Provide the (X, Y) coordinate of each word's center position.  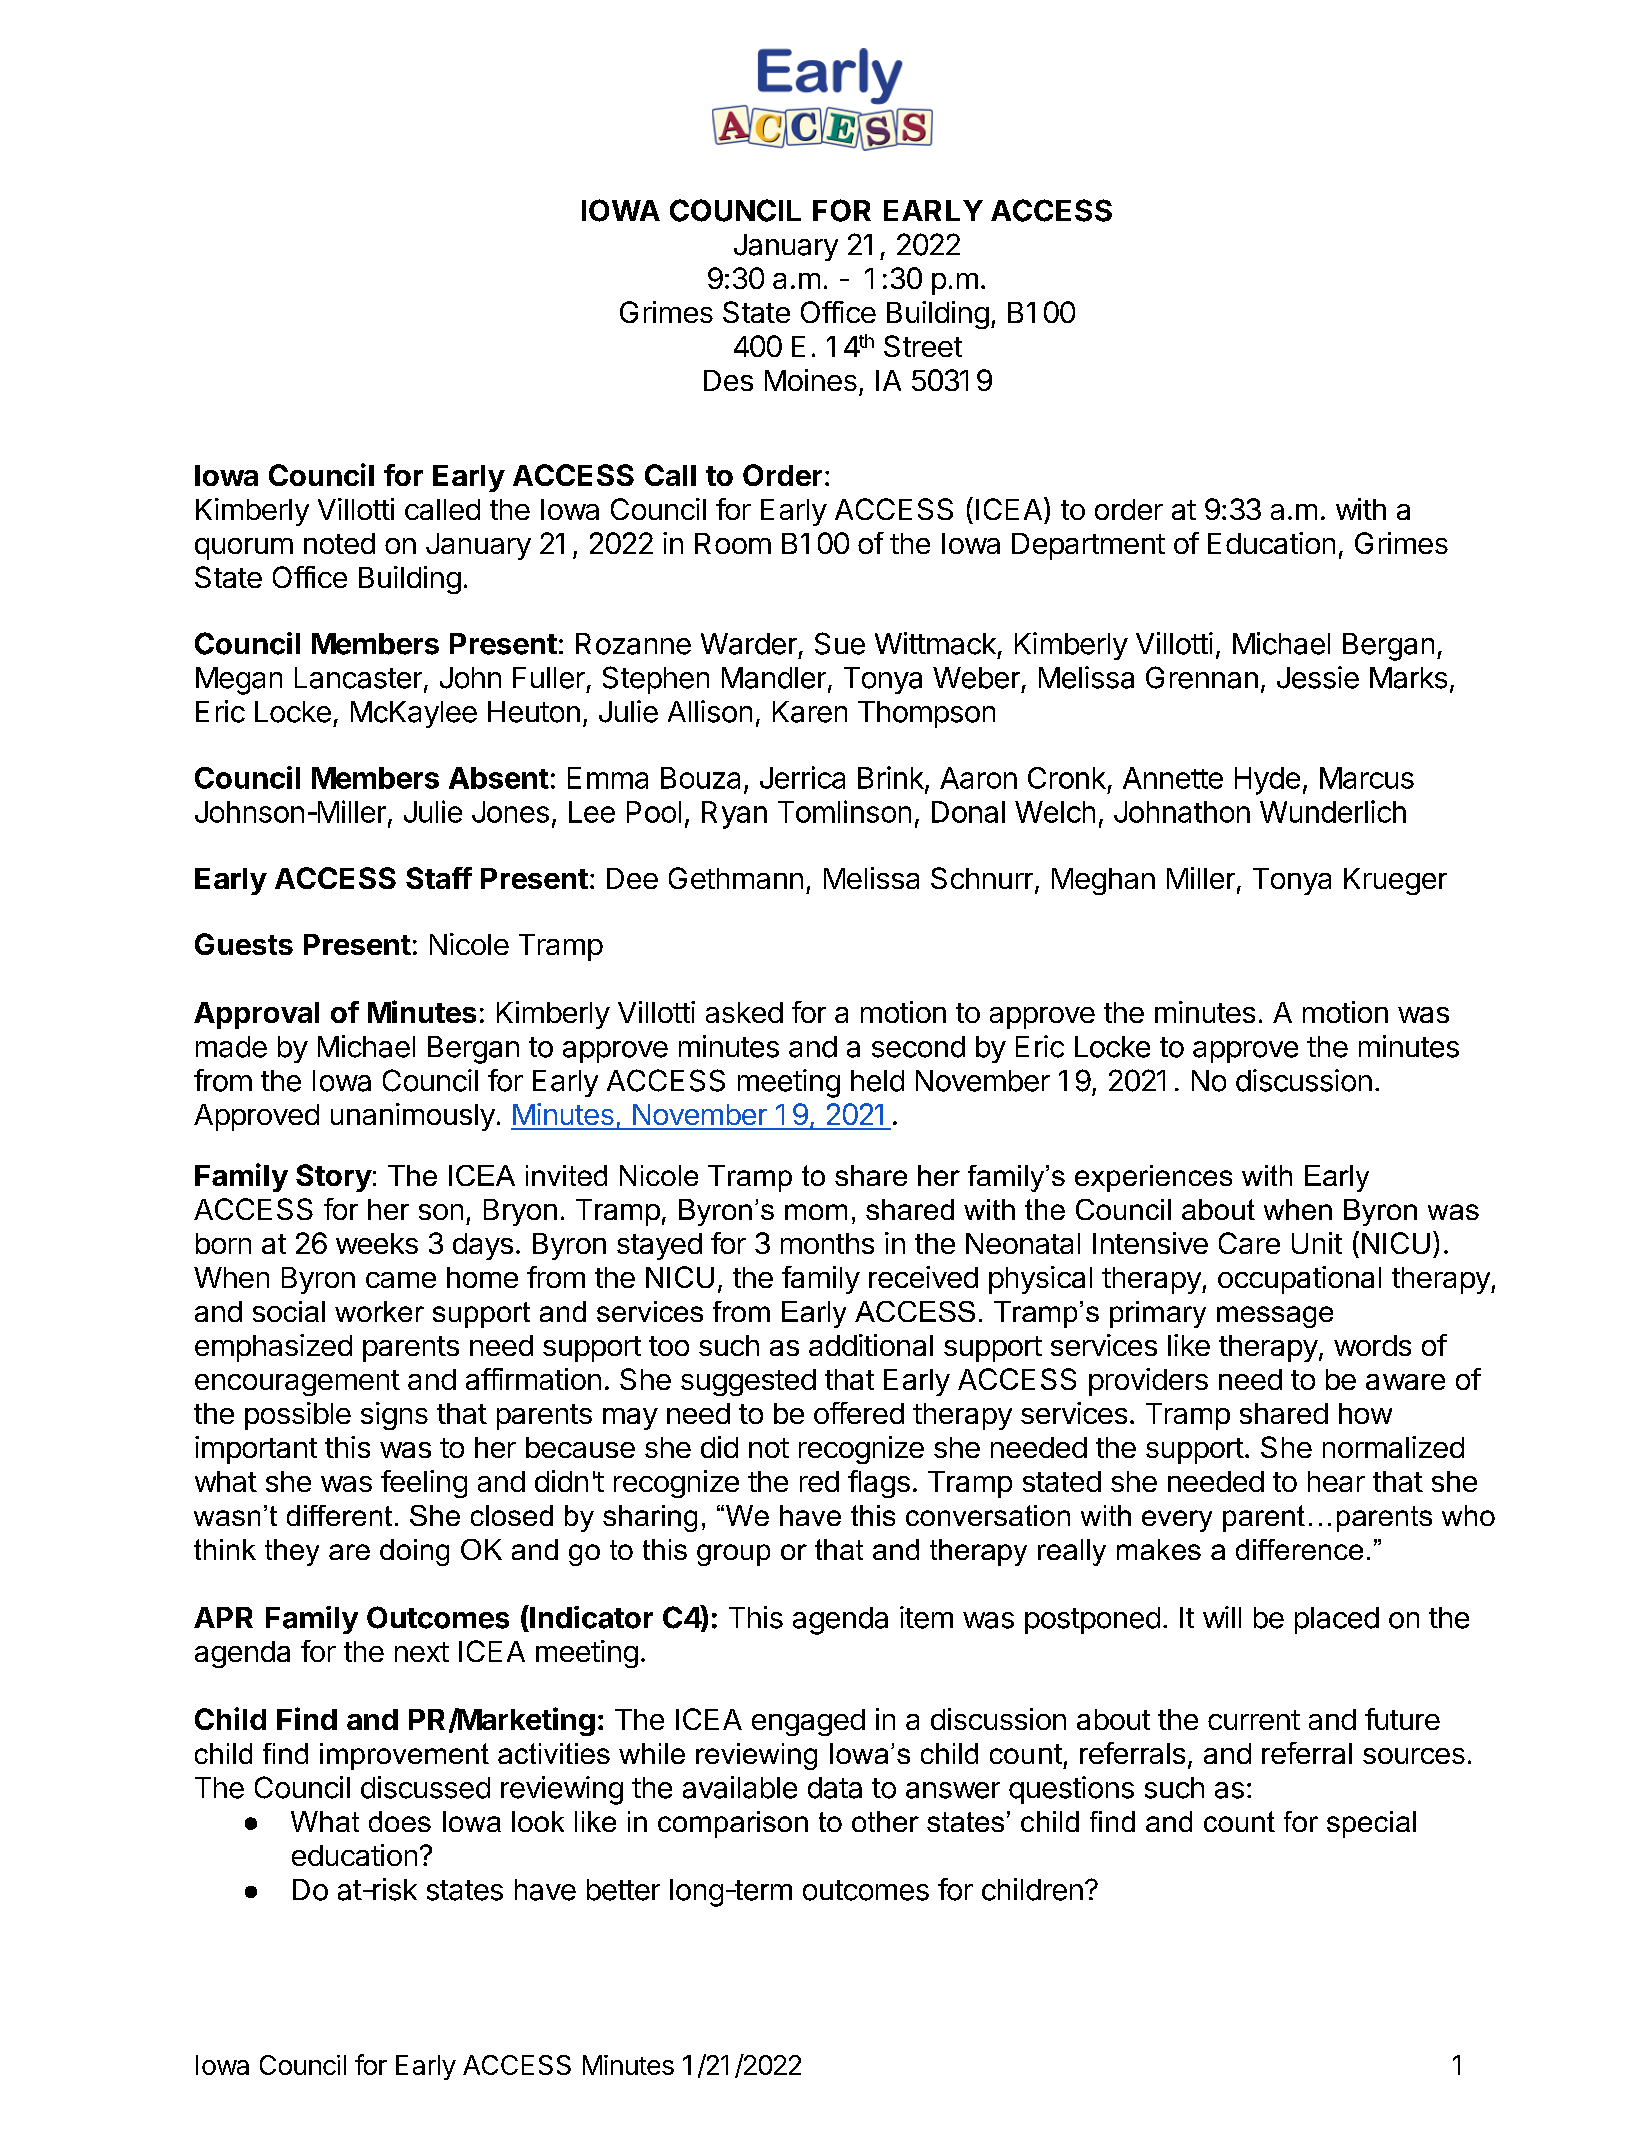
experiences (1153, 1178)
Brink (891, 777)
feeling (424, 1484)
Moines (811, 380)
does (400, 1821)
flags (879, 1484)
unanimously (413, 1117)
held (877, 1081)
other (885, 1821)
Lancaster (358, 678)
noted (339, 543)
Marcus (1367, 778)
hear (1336, 1481)
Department (1088, 546)
